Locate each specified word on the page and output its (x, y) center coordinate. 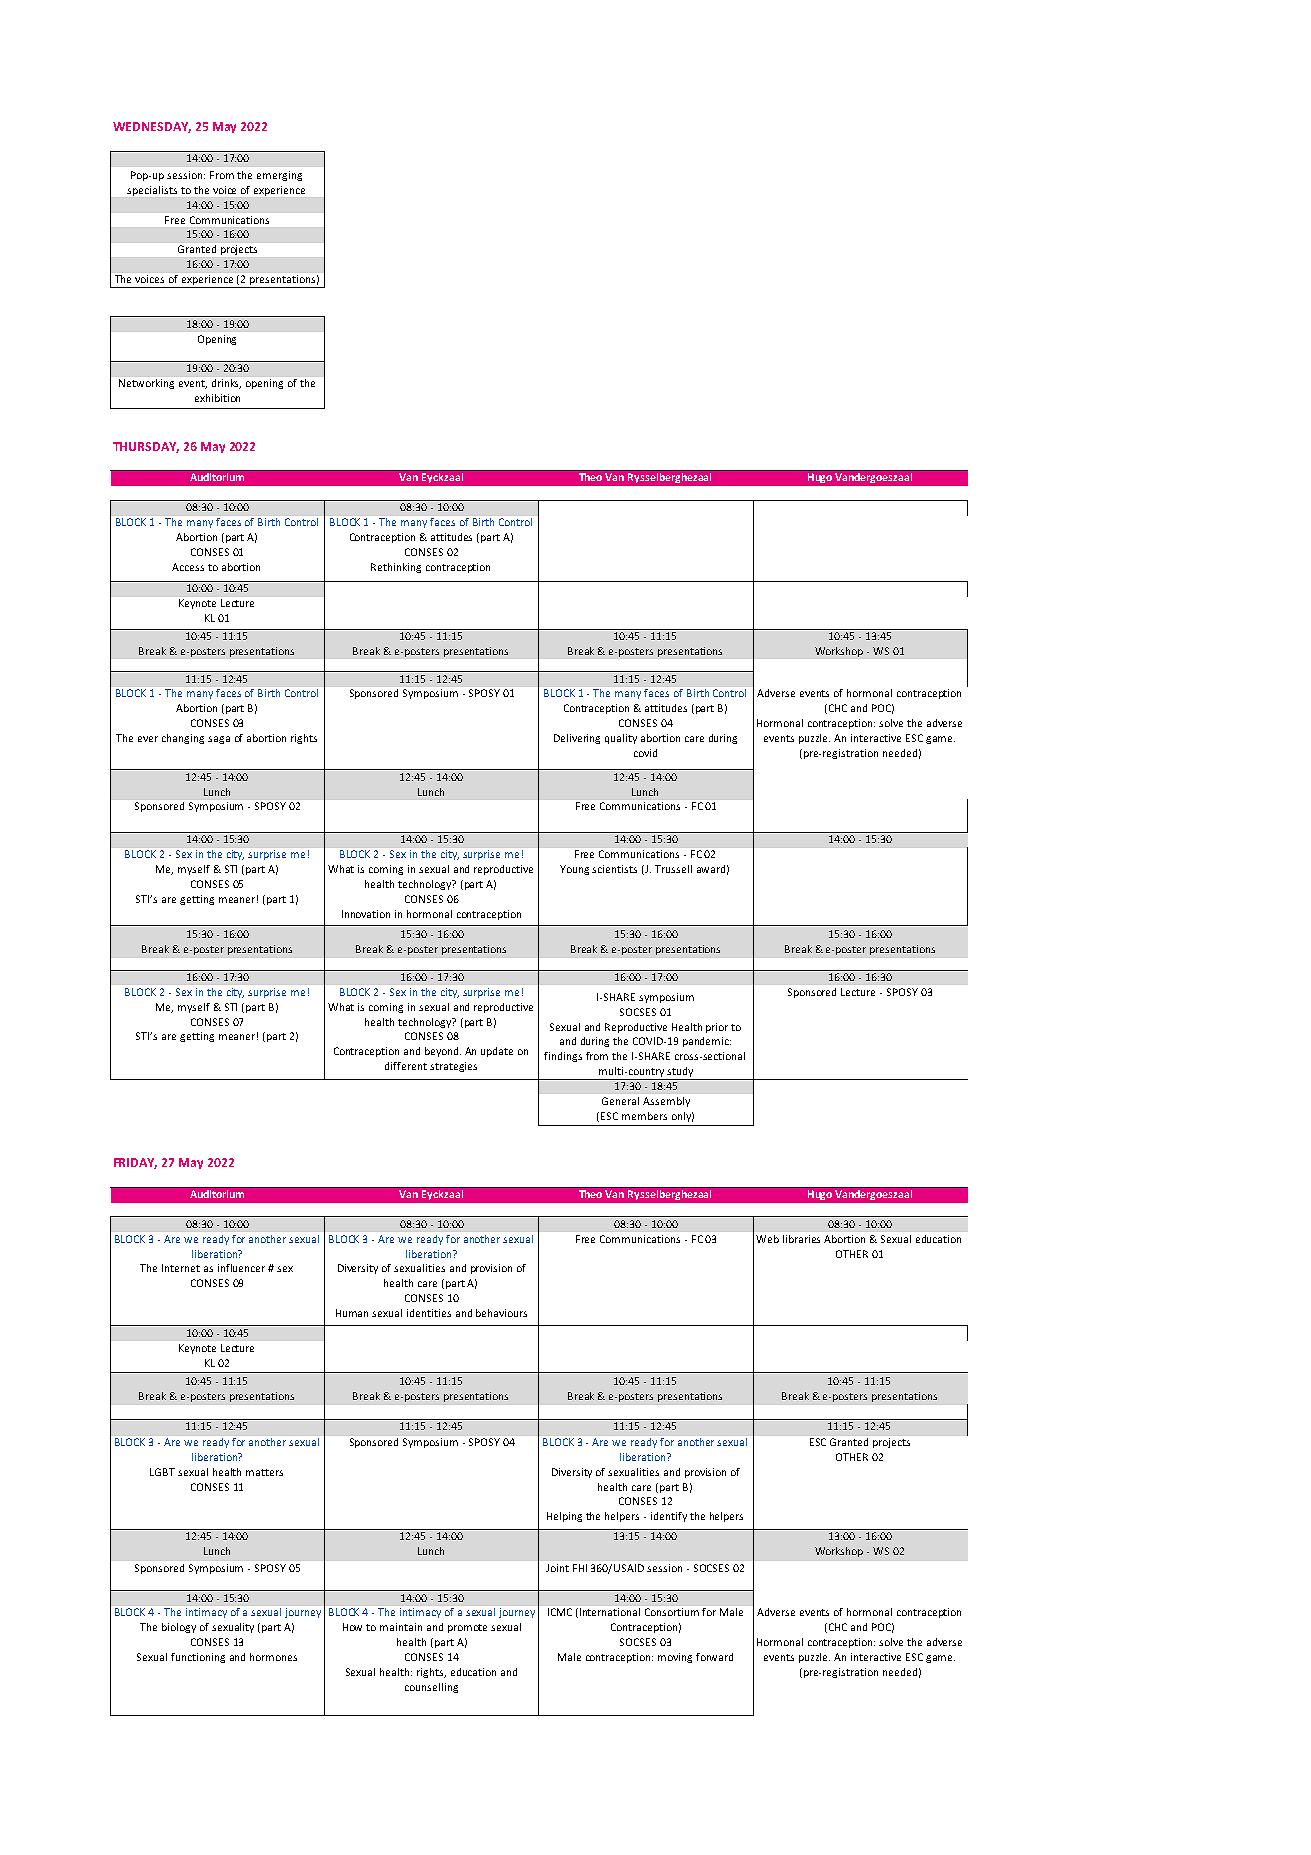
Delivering (577, 739)
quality (621, 739)
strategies (453, 1067)
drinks (226, 384)
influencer (241, 1268)
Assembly (666, 1102)
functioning (198, 1658)
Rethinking (396, 568)
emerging (279, 176)
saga (219, 740)
